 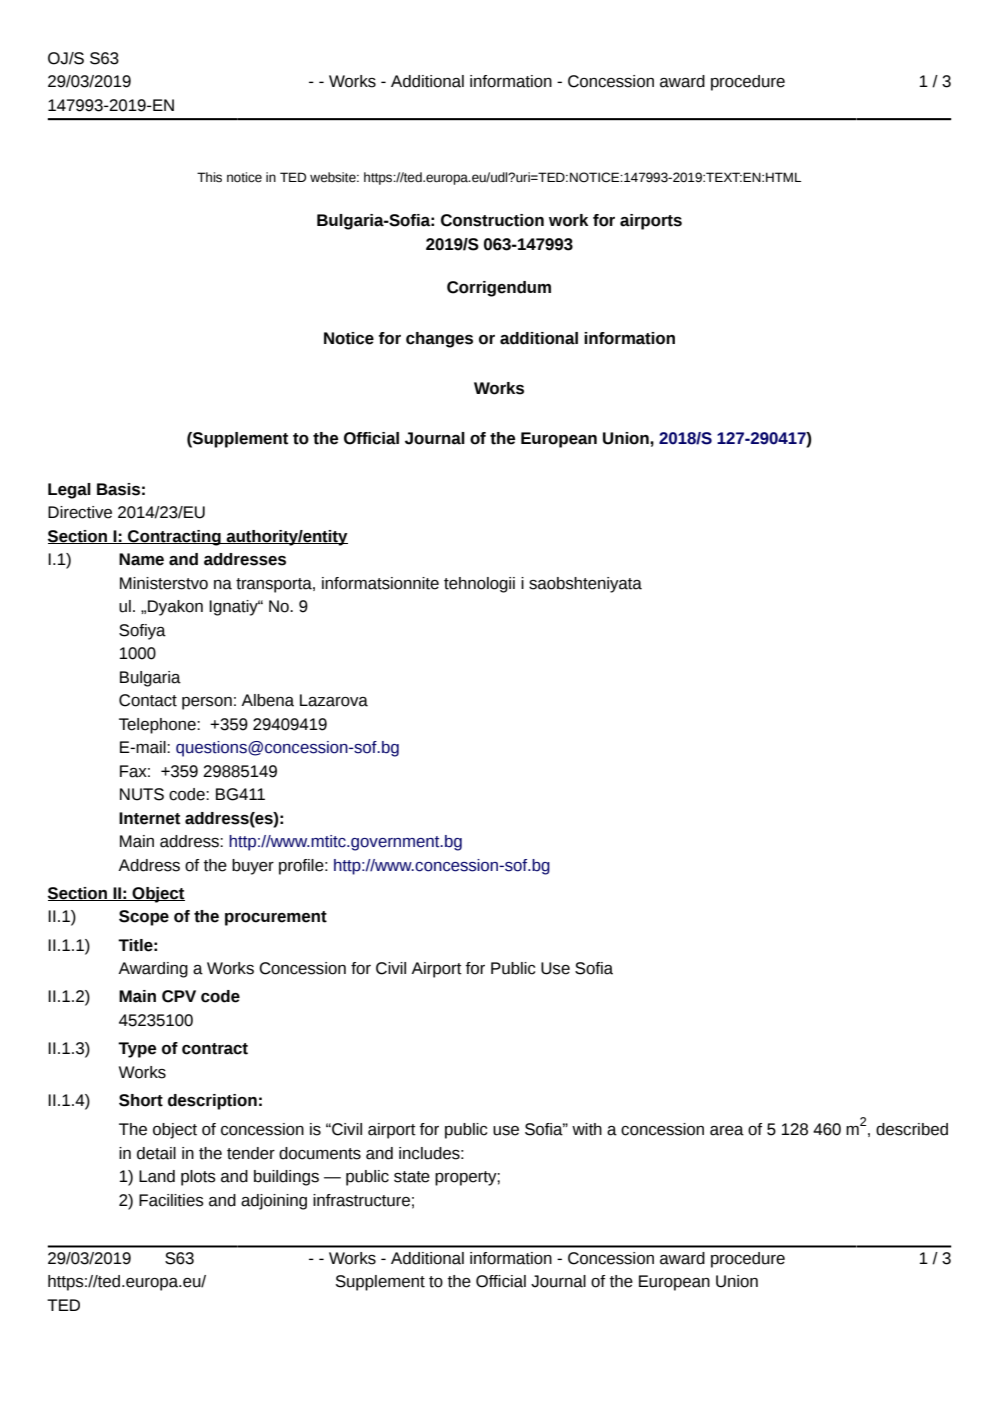 I want to click on person, so click(x=207, y=703).
